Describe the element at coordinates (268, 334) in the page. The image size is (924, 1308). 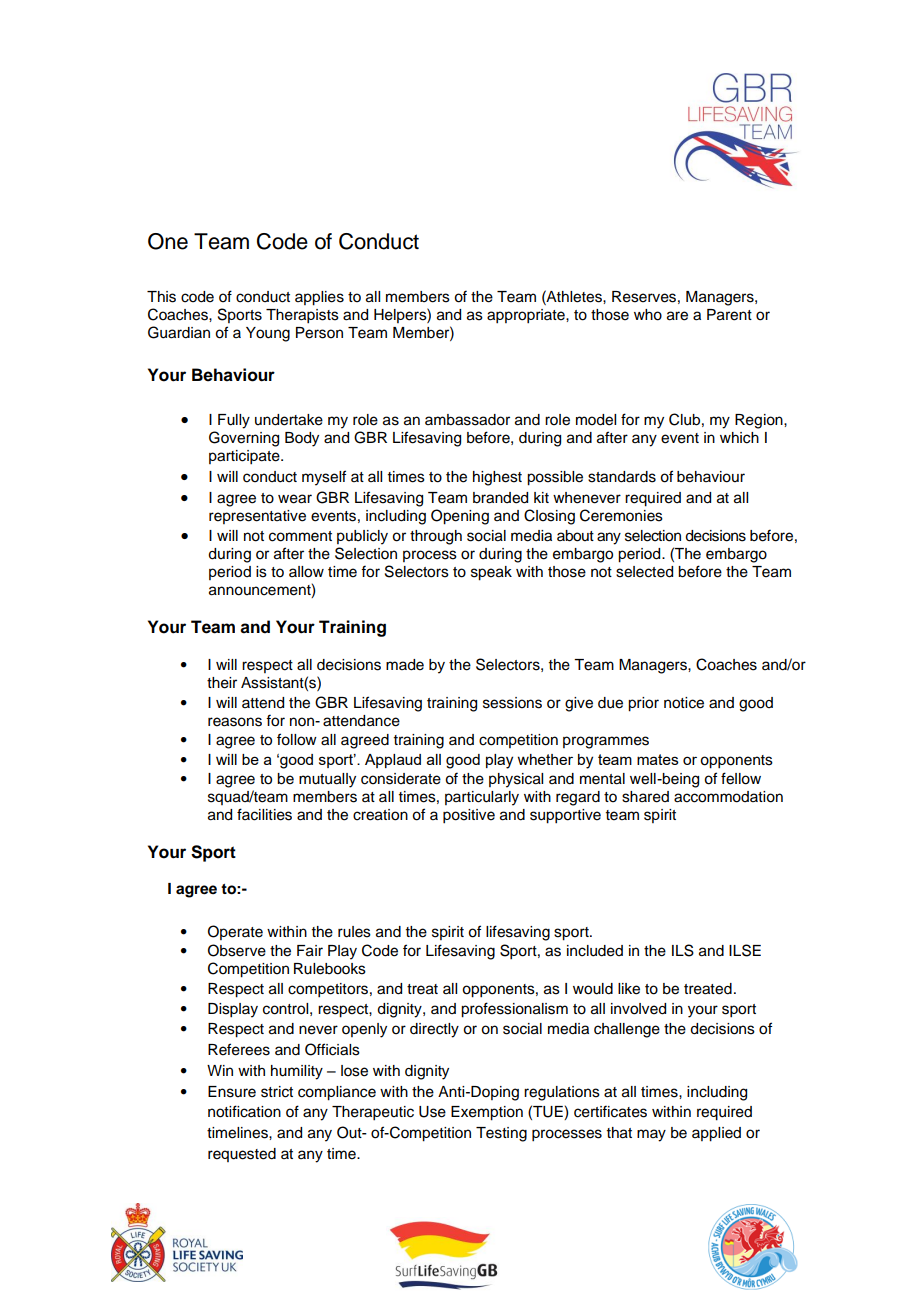
I see `Young` at that location.
